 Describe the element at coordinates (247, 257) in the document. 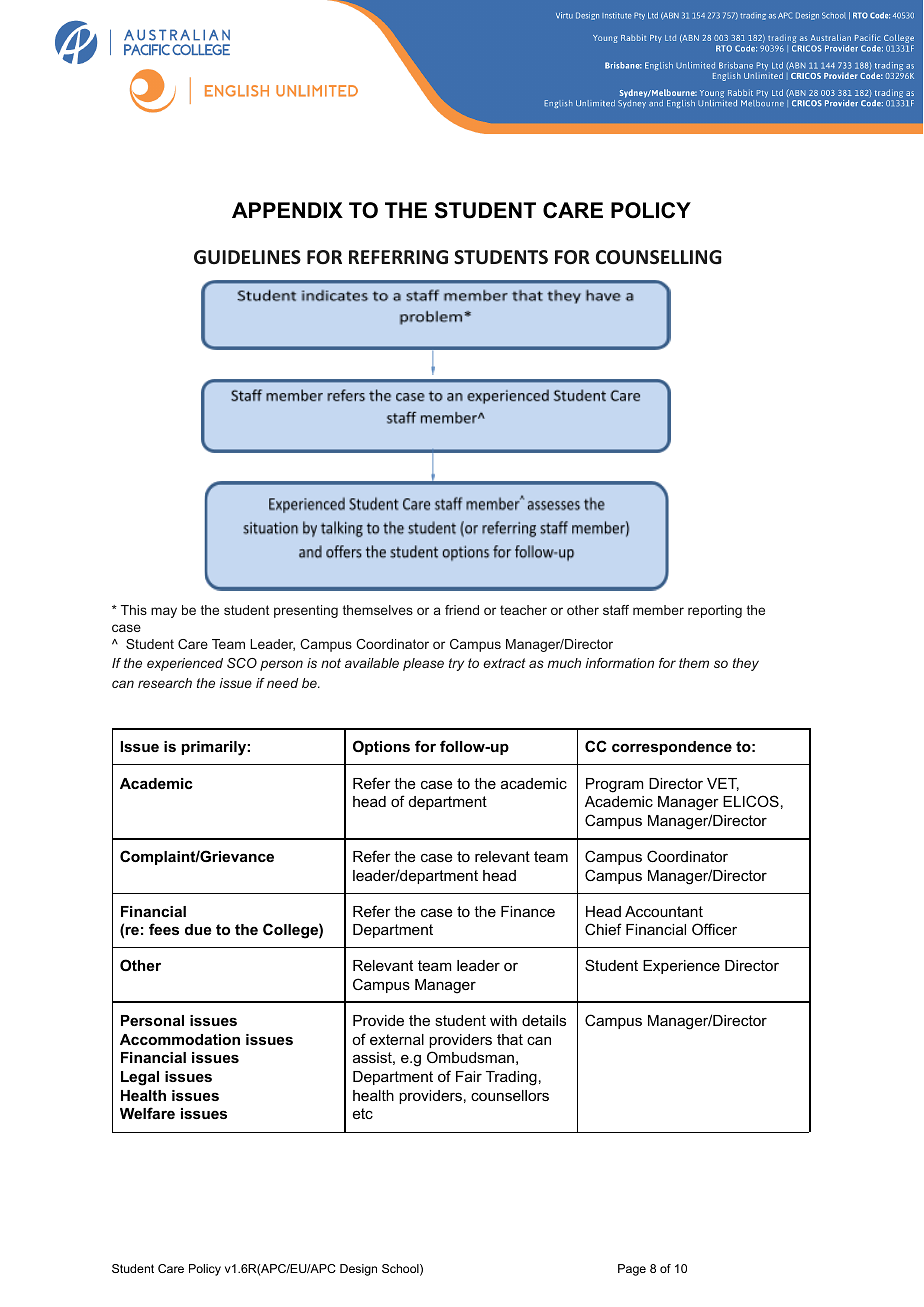

I see `GUIDELINES` at that location.
